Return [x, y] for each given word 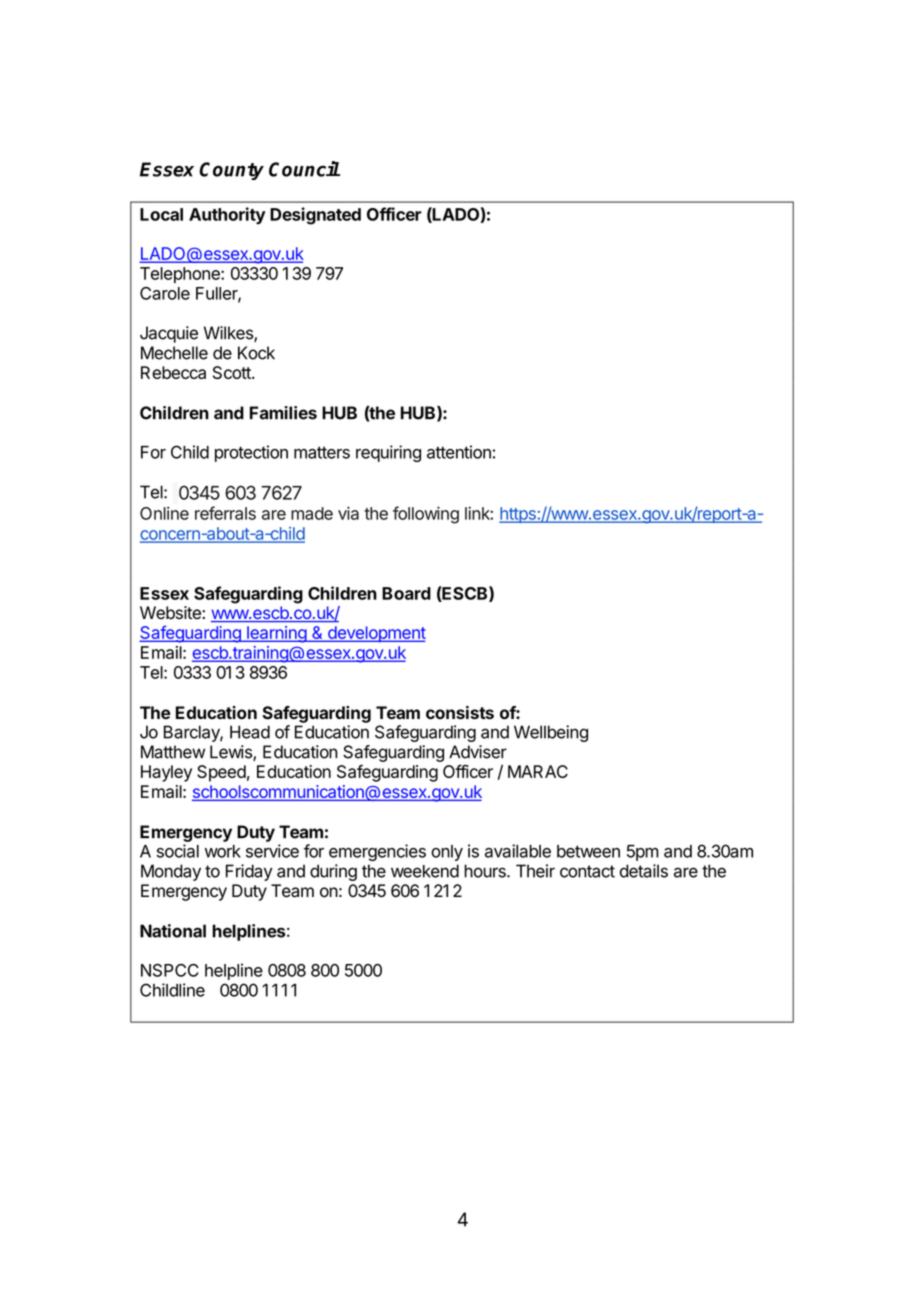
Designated [315, 216]
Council [304, 169]
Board [406, 593]
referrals [225, 513]
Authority [227, 215]
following [426, 515]
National [173, 931]
